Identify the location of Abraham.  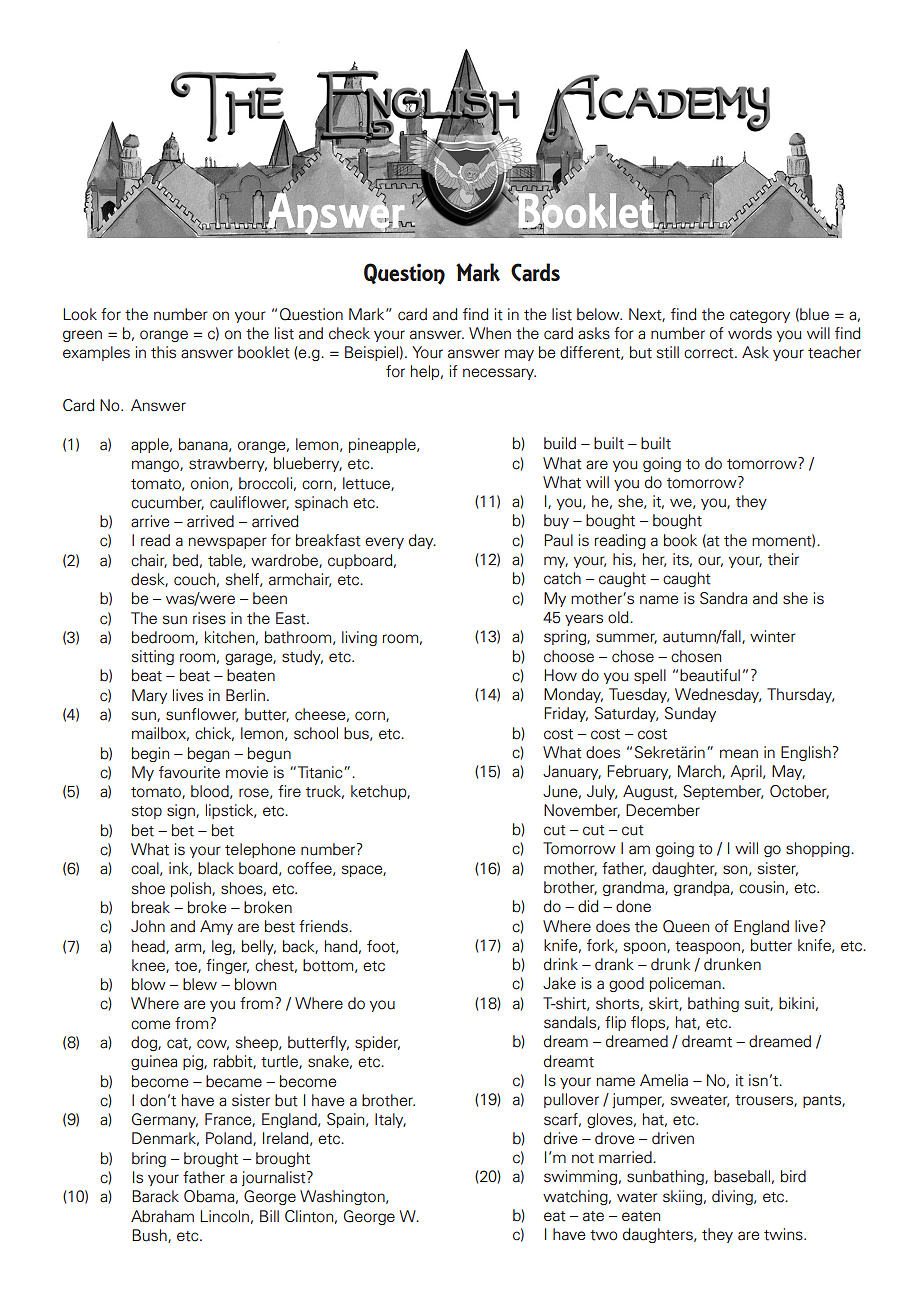
(162, 1216).
